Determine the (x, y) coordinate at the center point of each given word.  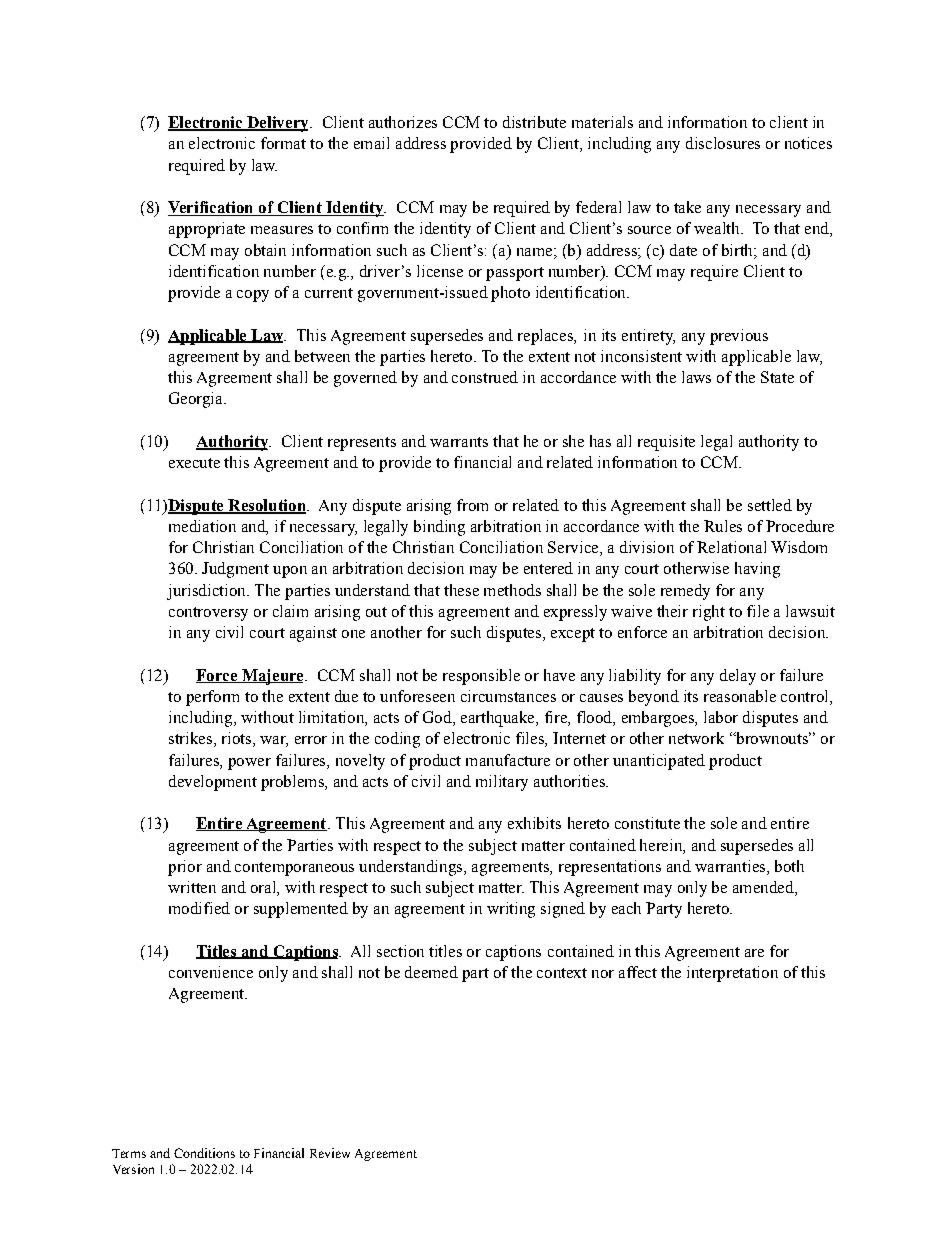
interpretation (732, 974)
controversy (208, 614)
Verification (212, 208)
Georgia (197, 400)
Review (330, 1153)
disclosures (723, 143)
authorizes (403, 122)
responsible (481, 677)
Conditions (204, 1153)
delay (738, 677)
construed (485, 377)
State (777, 377)
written (192, 887)
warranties (731, 867)
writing (511, 910)
